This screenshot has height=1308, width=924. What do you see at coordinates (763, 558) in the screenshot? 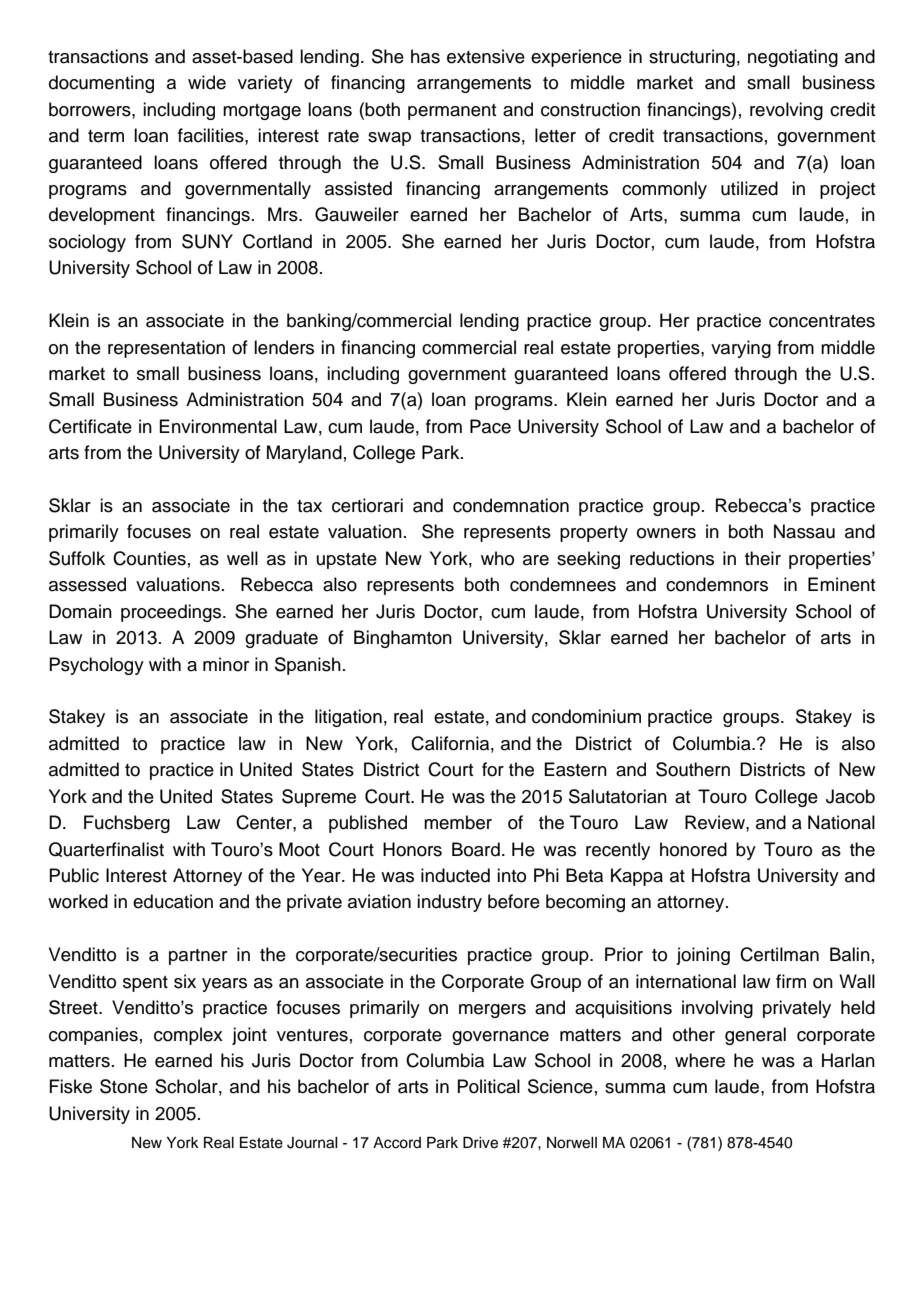
I see `their` at bounding box center [763, 558].
